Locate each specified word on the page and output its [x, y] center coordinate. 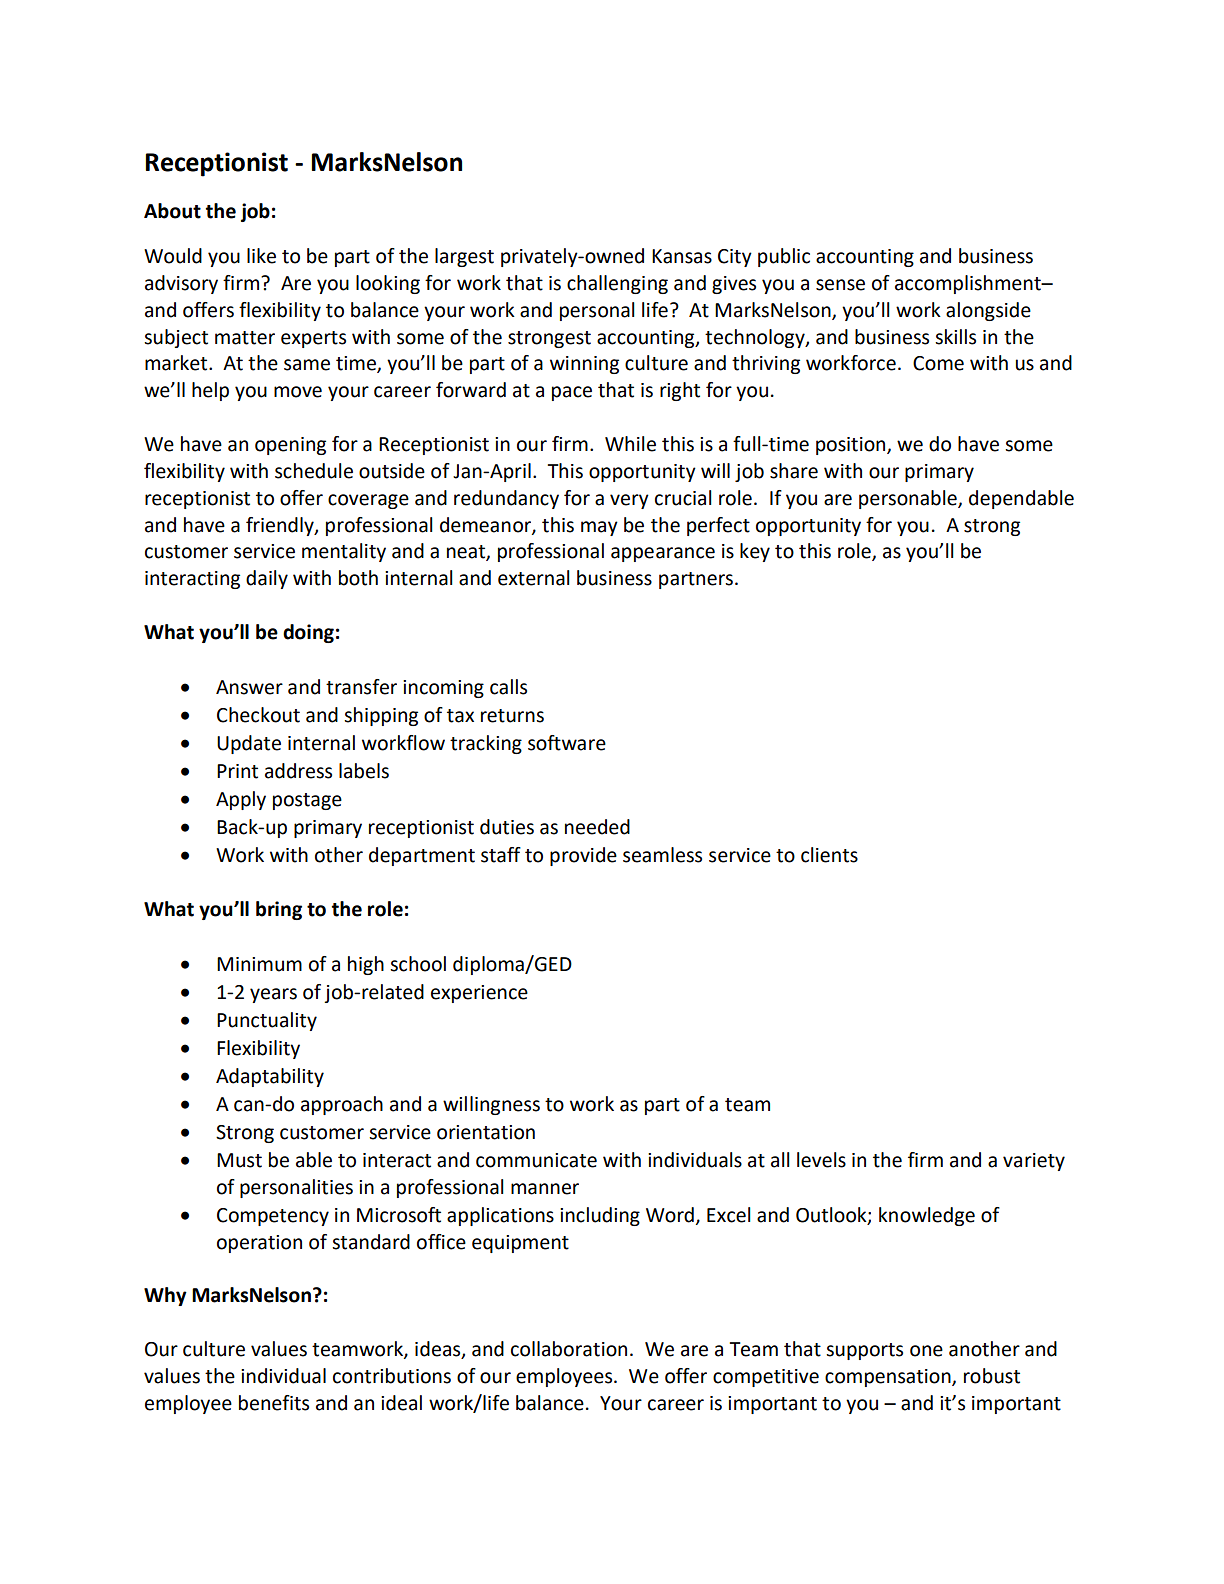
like [261, 256]
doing [308, 633]
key [755, 552]
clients [829, 855]
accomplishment [969, 284]
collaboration [569, 1349]
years [273, 995]
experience [479, 994]
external [534, 578]
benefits [274, 1403]
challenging [617, 284]
